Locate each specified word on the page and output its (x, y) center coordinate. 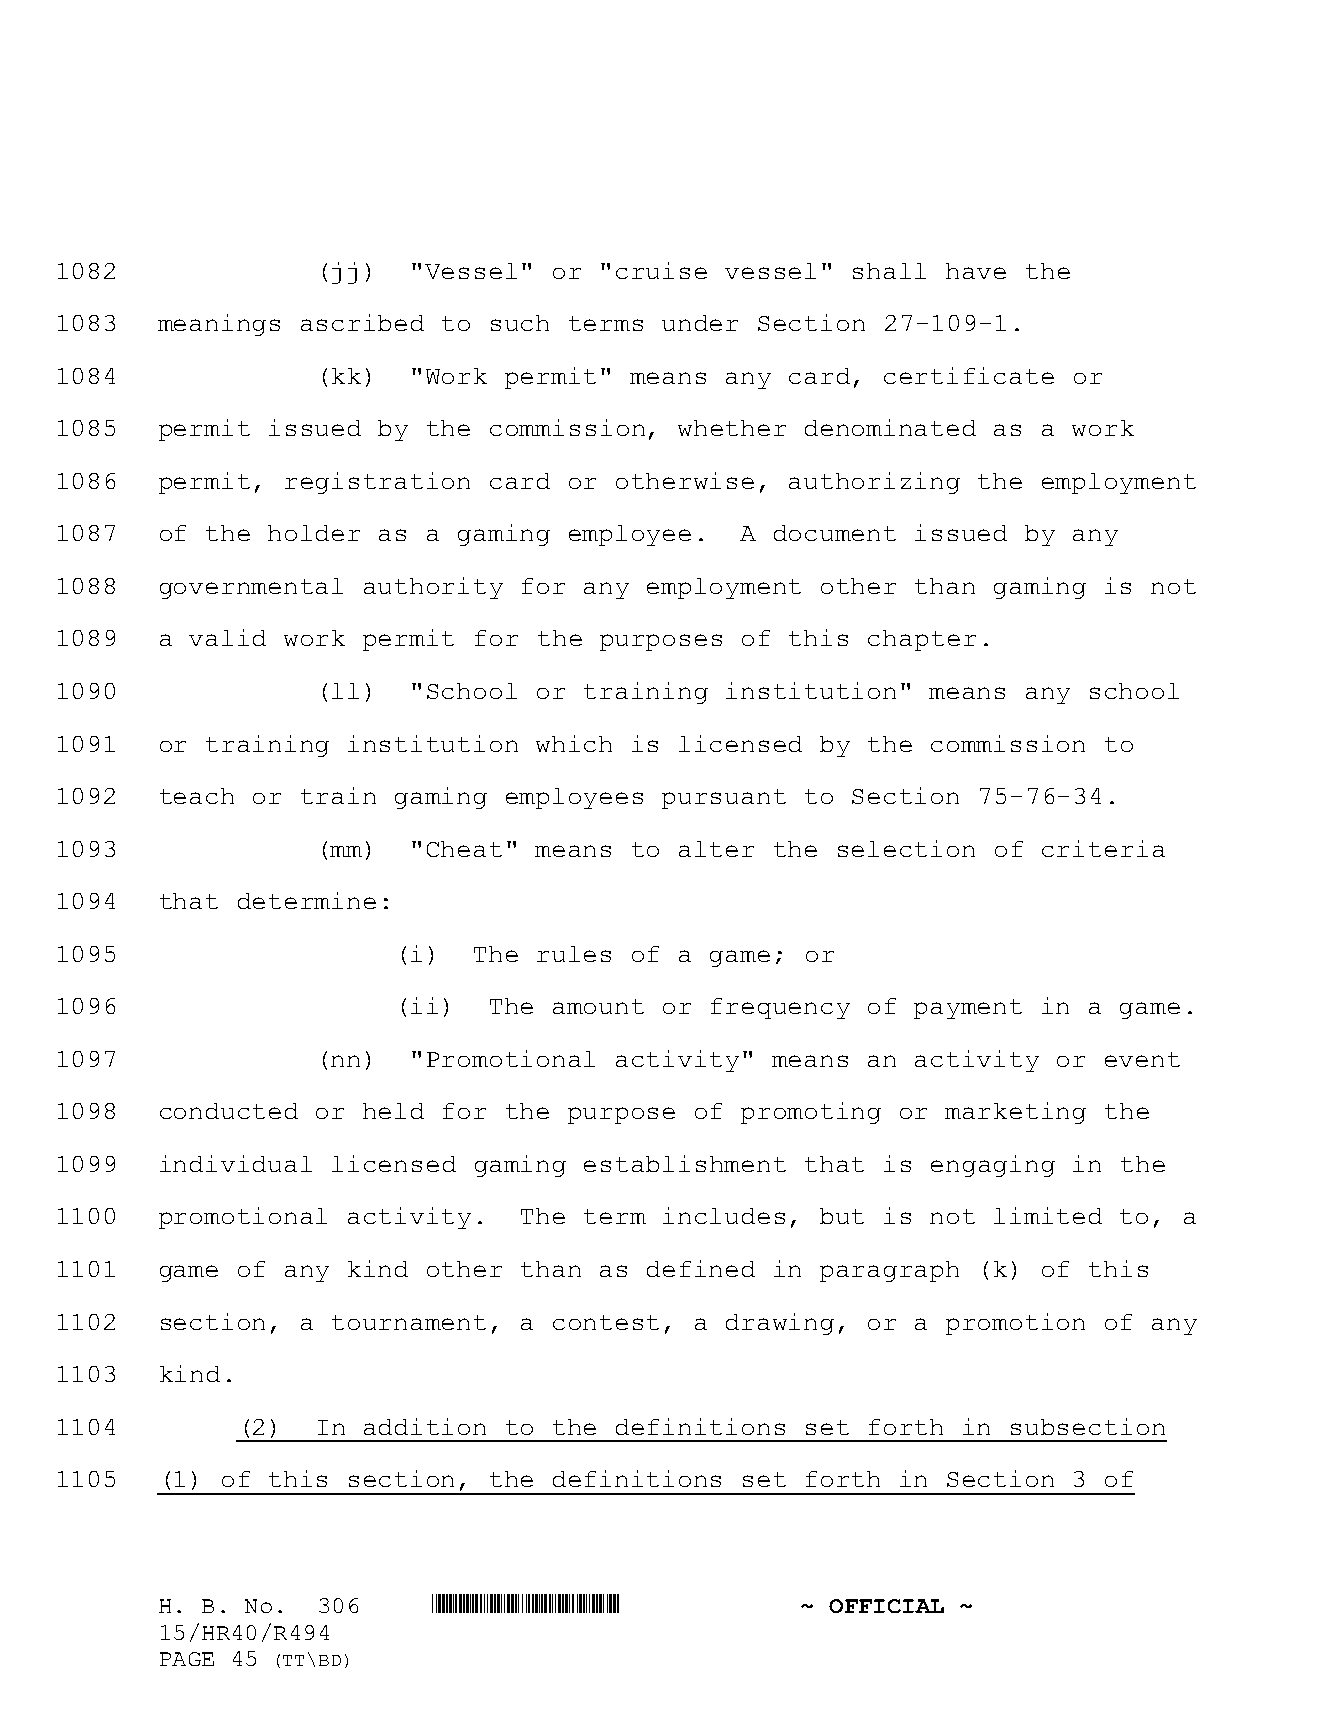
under (700, 323)
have (976, 271)
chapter (922, 640)
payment (968, 1009)
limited (1048, 1215)
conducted (229, 1111)
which (574, 743)
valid (227, 637)
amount (598, 1006)
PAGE (187, 1659)
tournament (409, 1322)
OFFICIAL (886, 1606)
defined (701, 1268)
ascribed (362, 322)
